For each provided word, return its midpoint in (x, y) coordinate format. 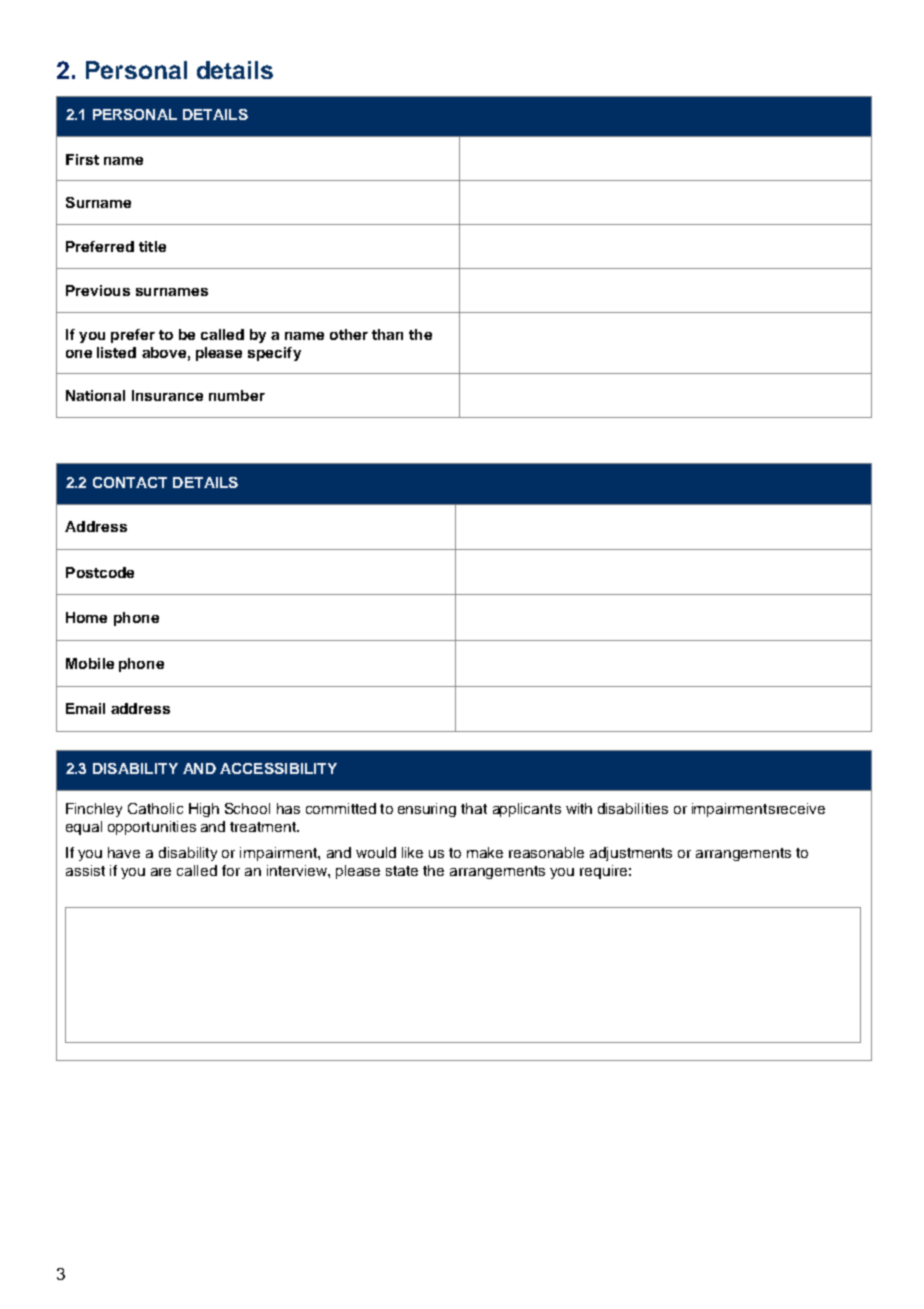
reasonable (546, 852)
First (82, 159)
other (349, 334)
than (387, 334)
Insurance (167, 395)
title (152, 246)
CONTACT (130, 482)
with (579, 808)
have (124, 852)
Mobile (90, 663)
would (376, 852)
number (237, 395)
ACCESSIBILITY (278, 768)
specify (274, 354)
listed (116, 352)
